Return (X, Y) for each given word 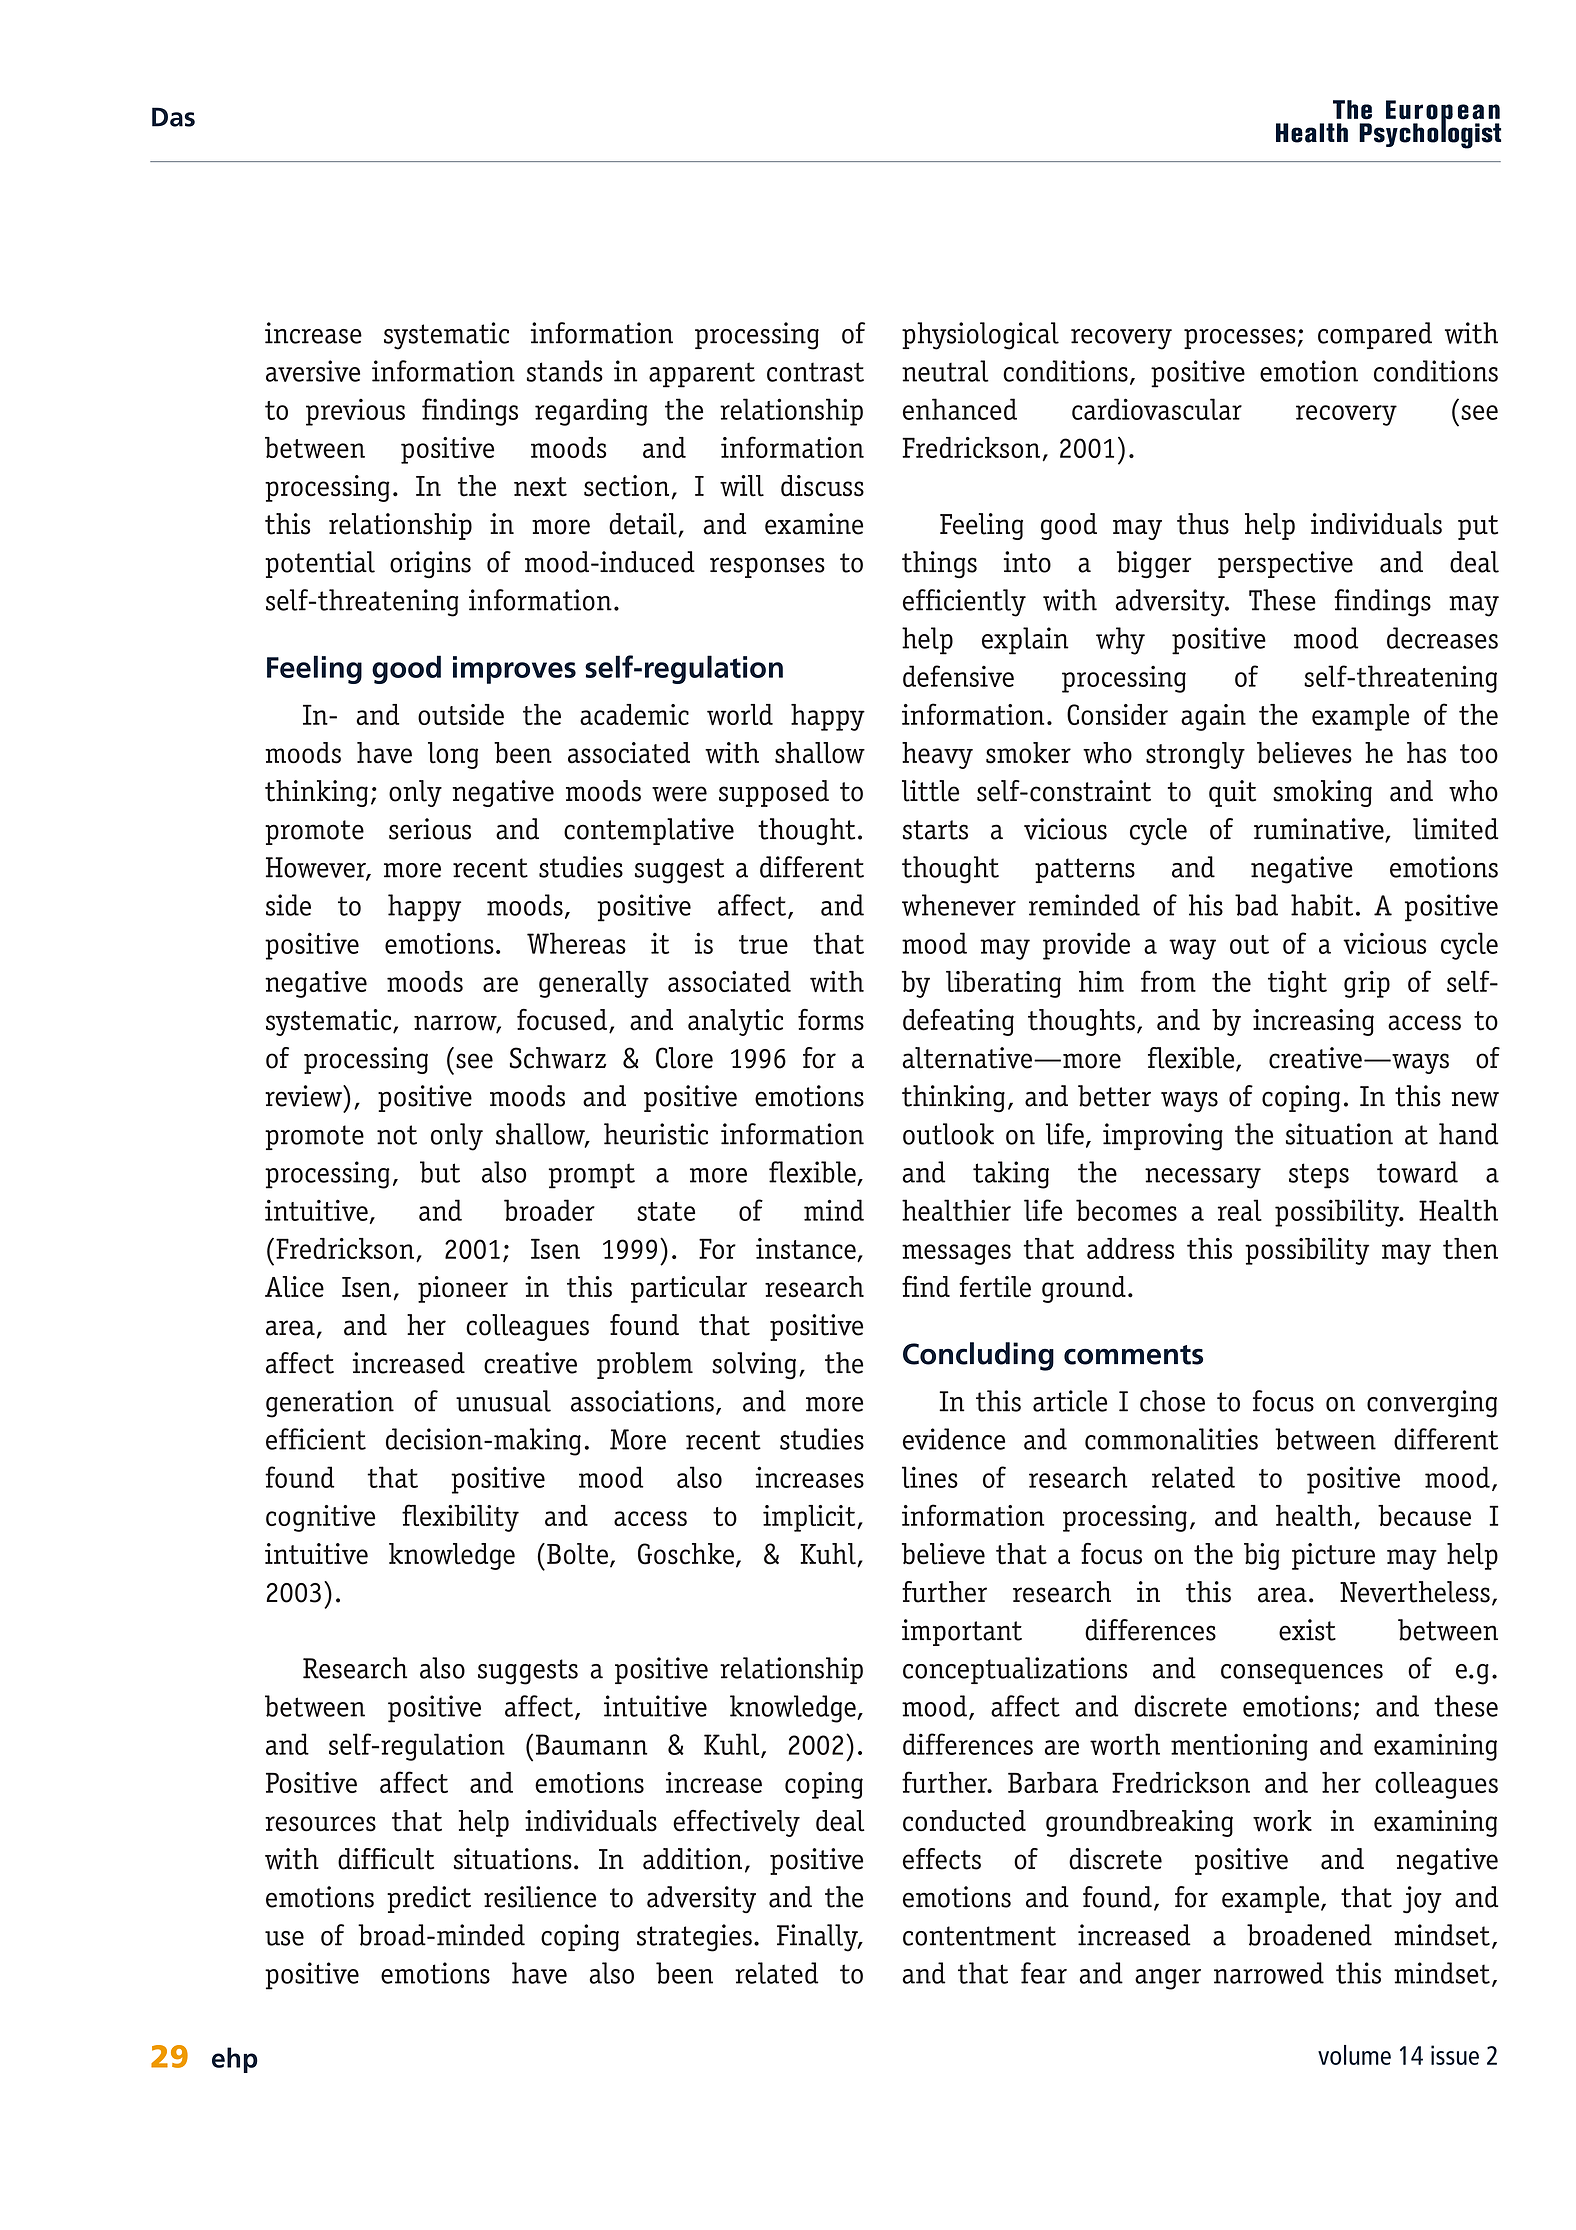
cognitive (320, 1518)
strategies (694, 1938)
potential (320, 564)
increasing (1313, 1022)
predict (429, 1899)
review (304, 1096)
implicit (810, 1518)
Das (173, 117)
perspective (1285, 564)
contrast (815, 372)
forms (831, 1019)
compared (1375, 335)
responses (767, 567)
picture (1333, 1556)
